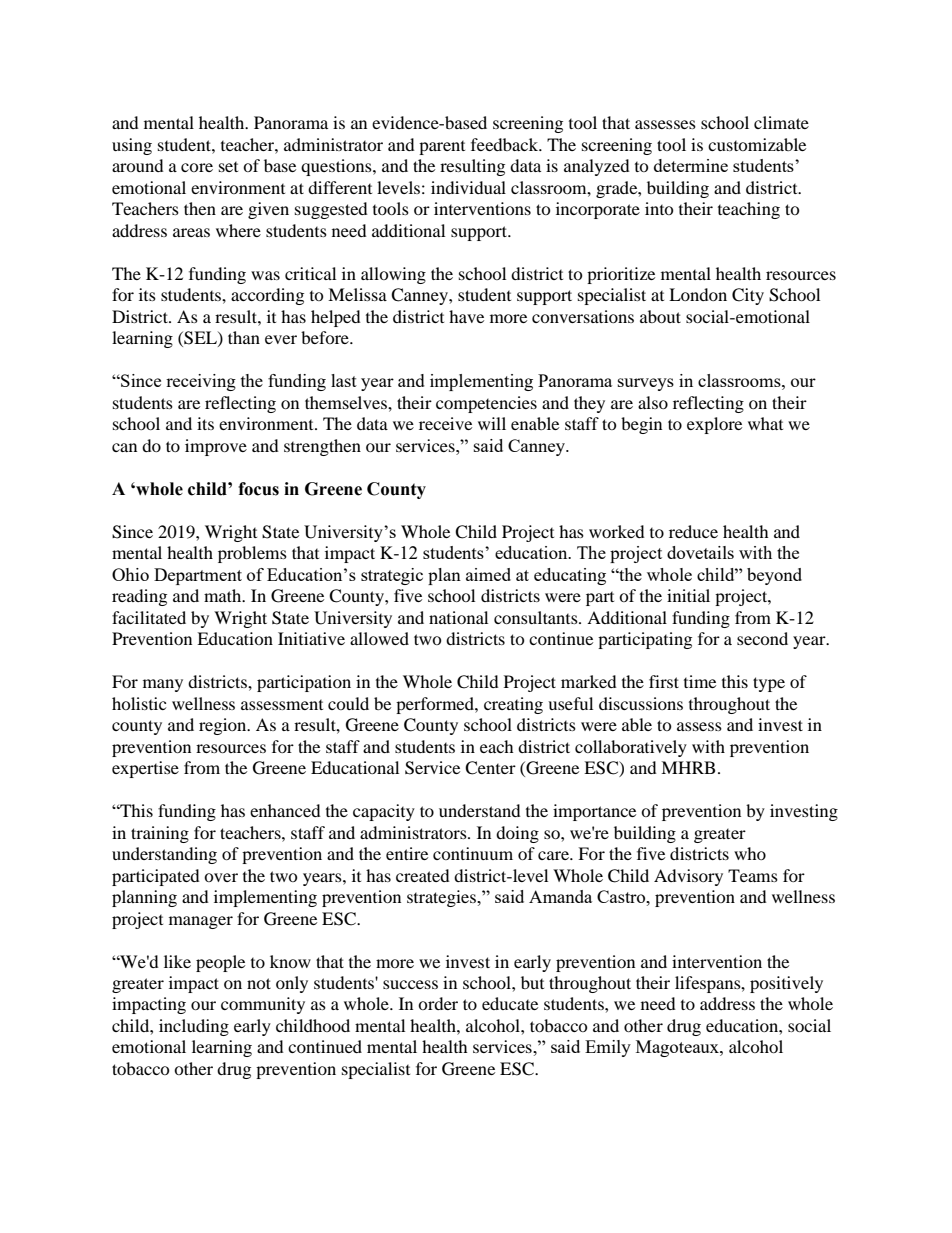  What do you see at coordinates (691, 165) in the screenshot?
I see `determine` at bounding box center [691, 165].
